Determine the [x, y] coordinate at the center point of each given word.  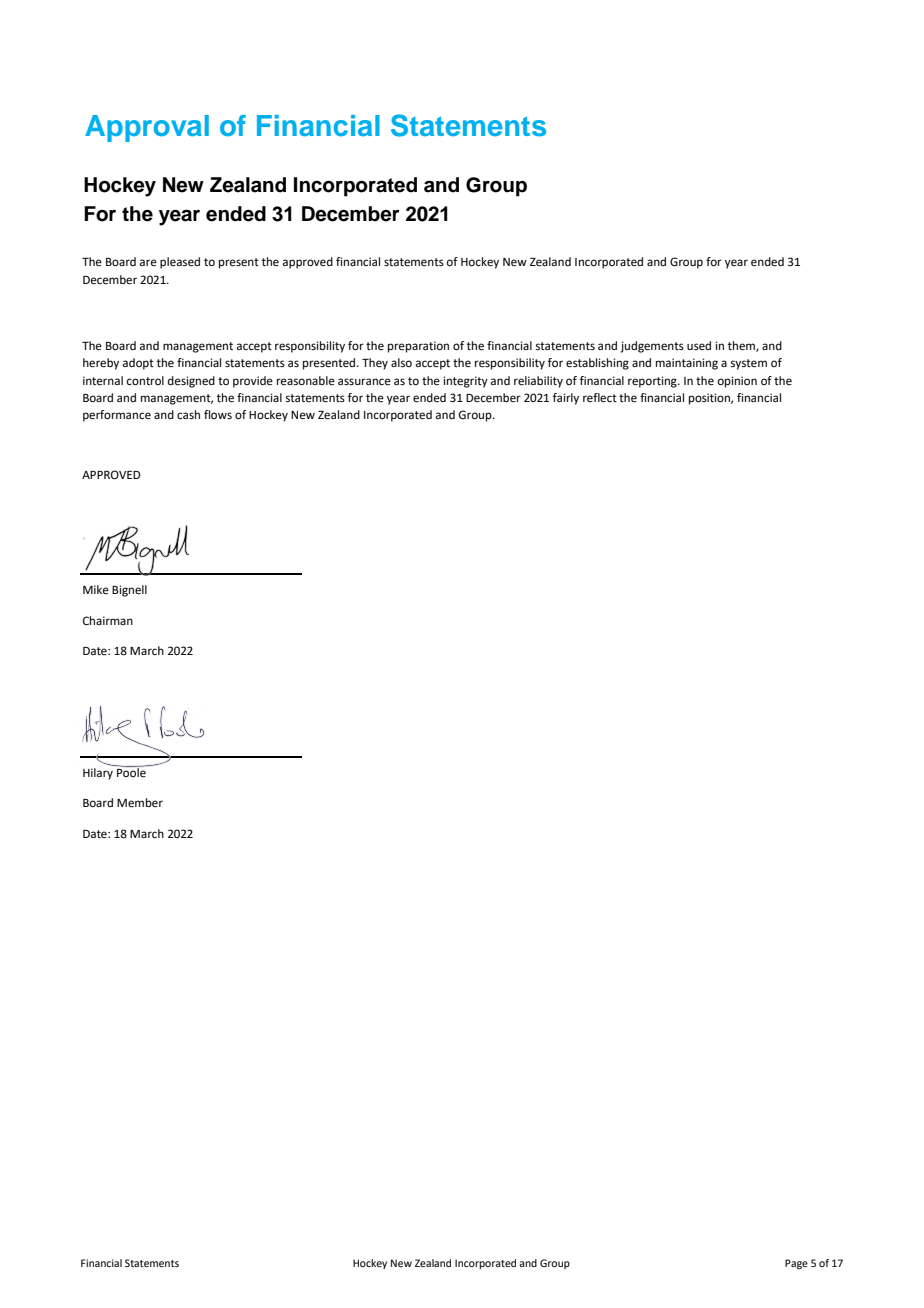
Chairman [108, 621]
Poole [131, 771]
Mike [96, 589]
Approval [147, 128]
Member [140, 803]
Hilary [99, 772]
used [699, 346]
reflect [600, 398]
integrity [466, 382]
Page [796, 1264]
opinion [737, 382]
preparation [418, 347]
